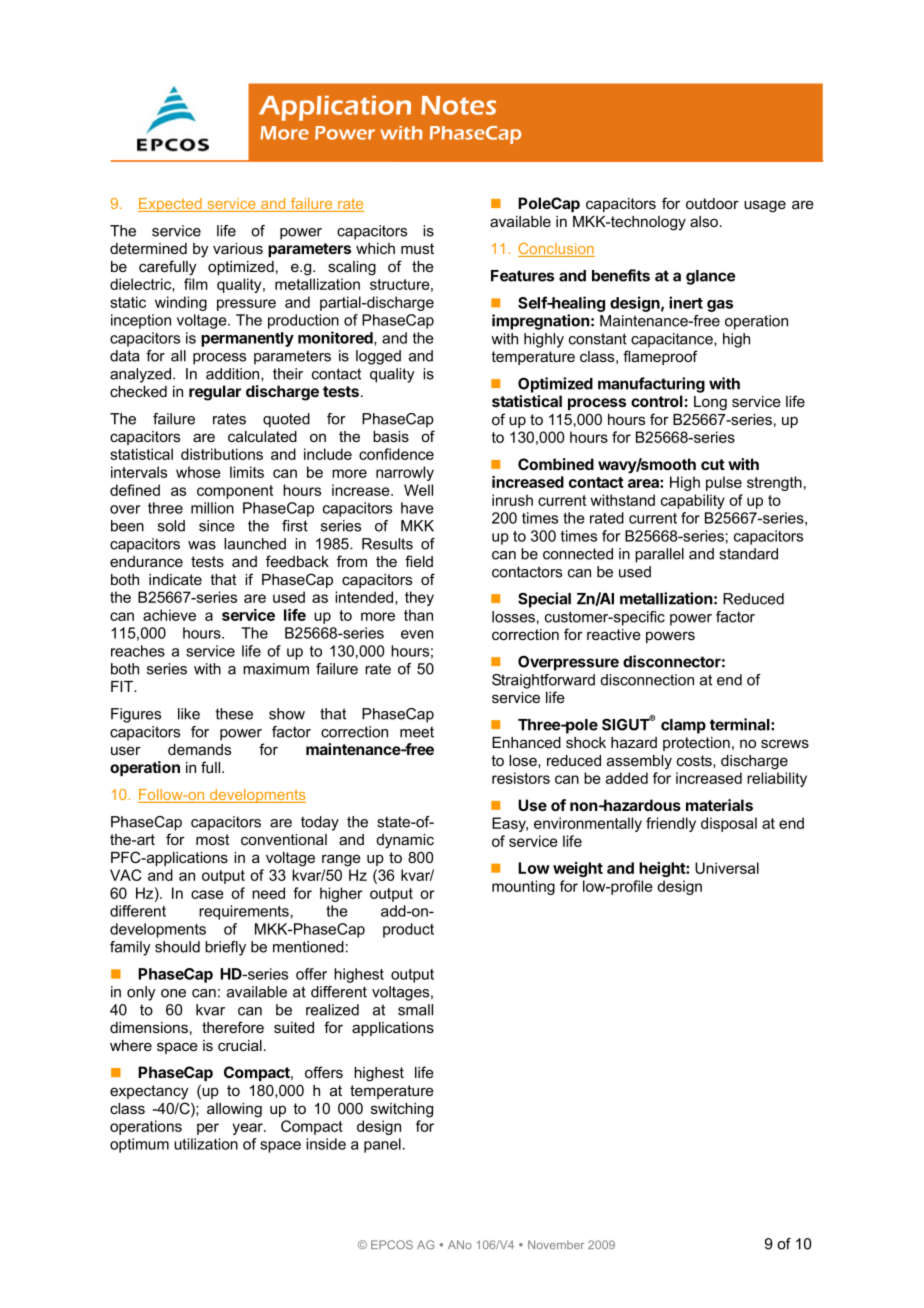 Image resolution: width=924 pixels, height=1308 pixels. Describe the element at coordinates (556, 1244) in the screenshot. I see `November` at that location.
